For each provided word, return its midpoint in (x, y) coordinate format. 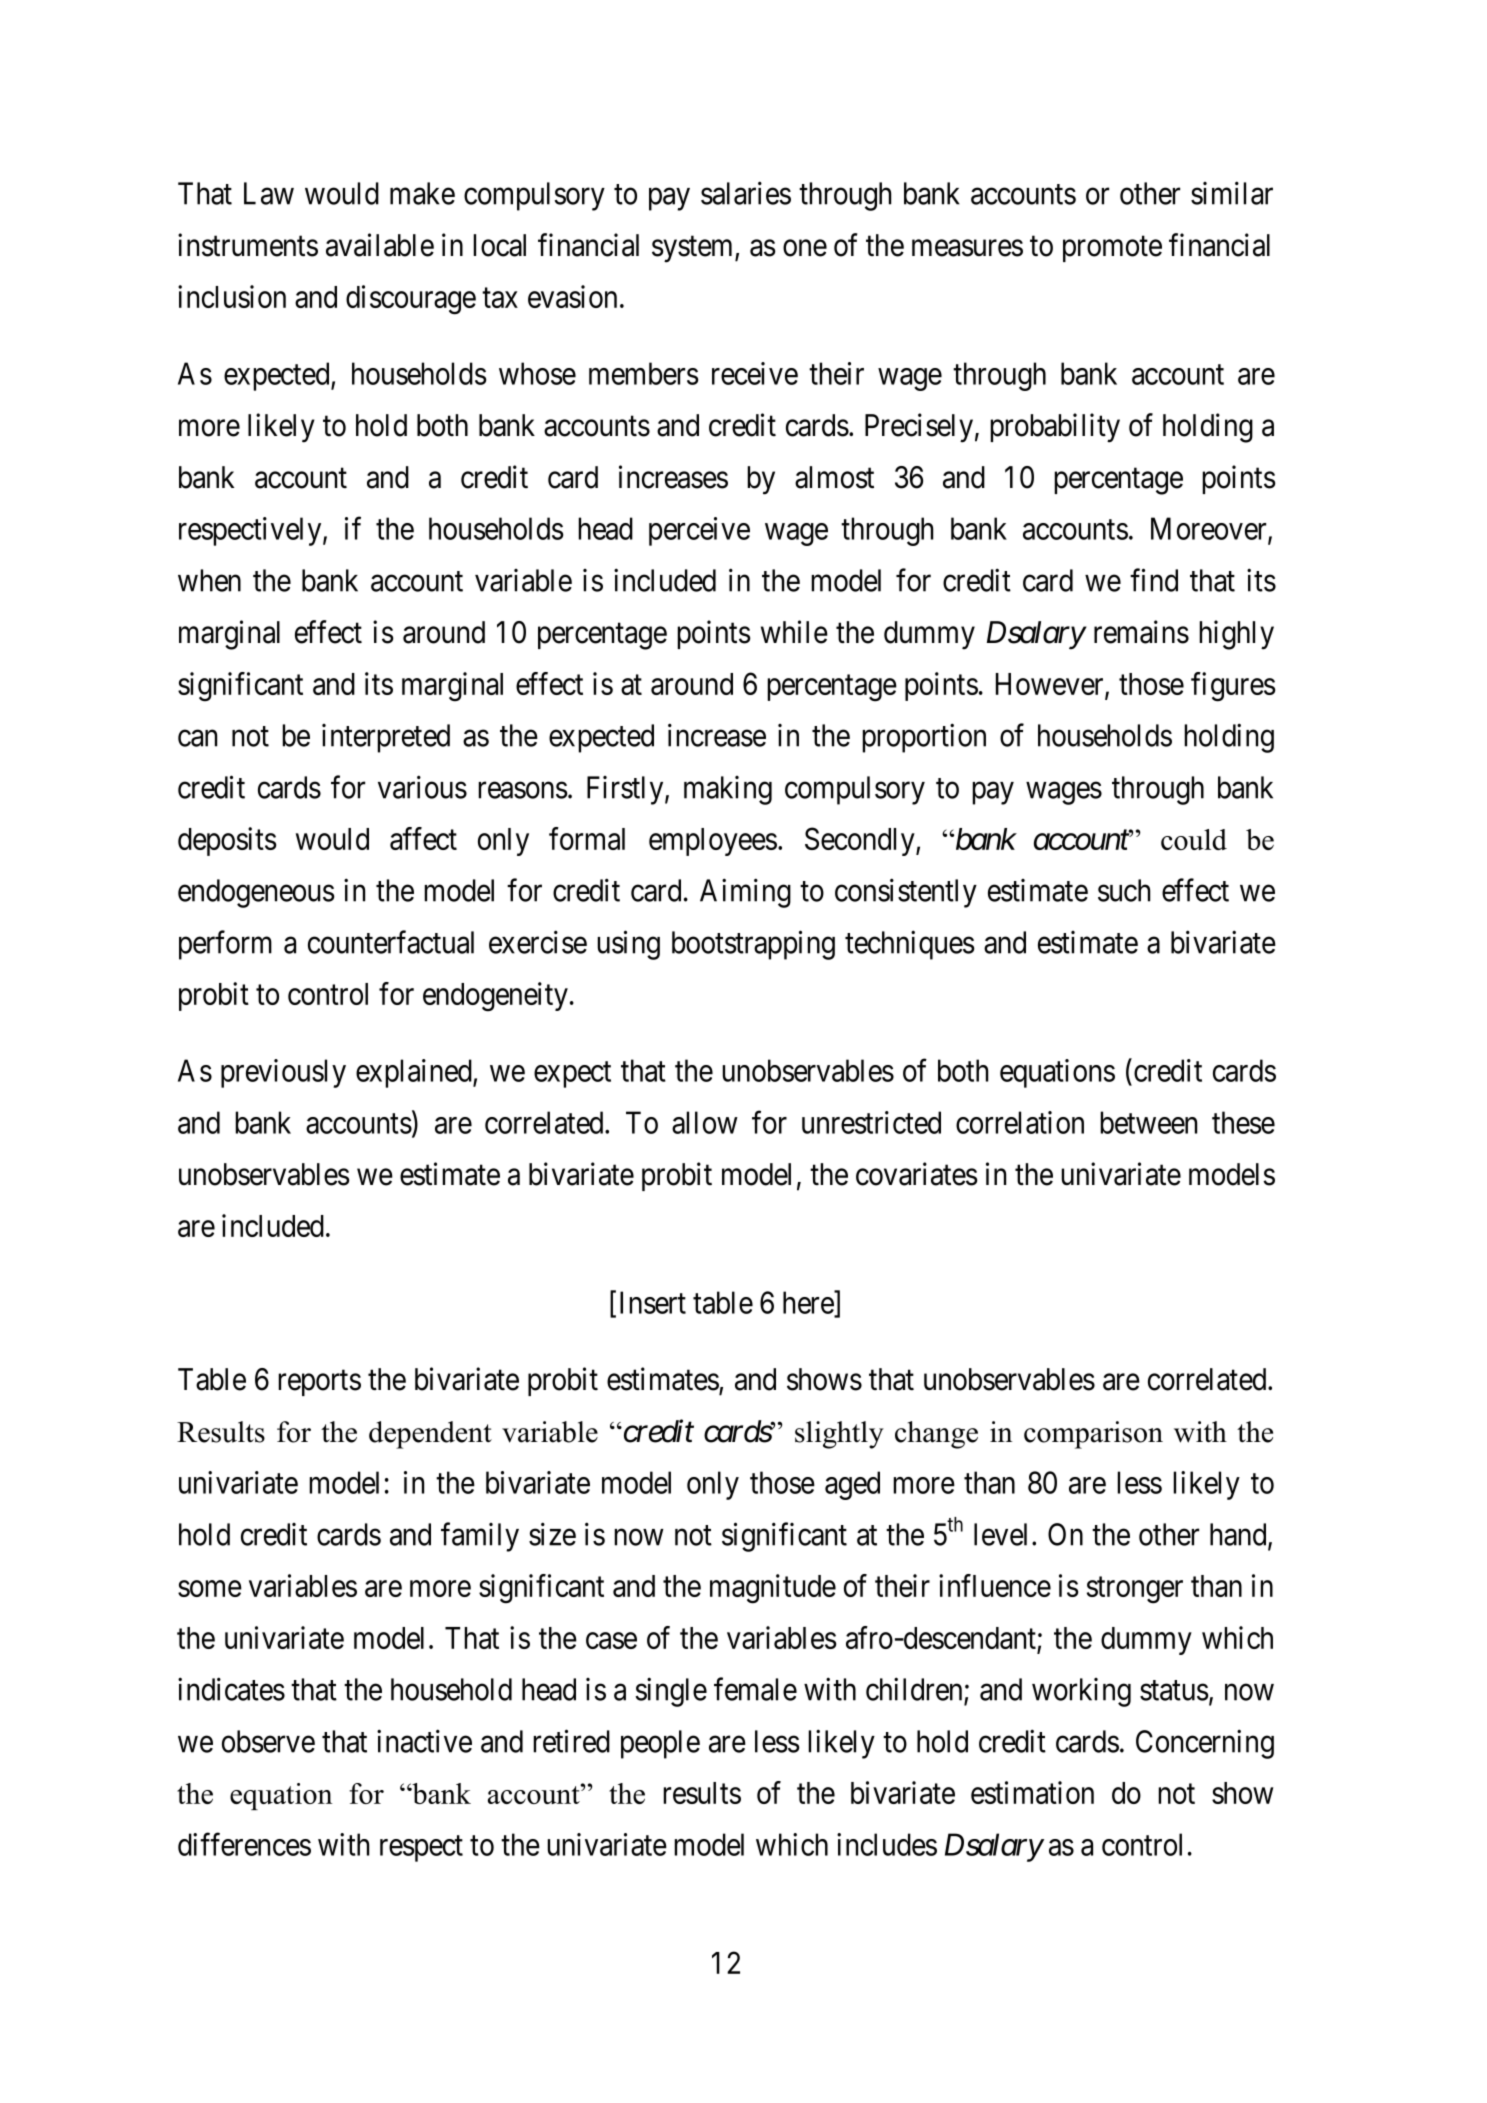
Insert (653, 1302)
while (794, 632)
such (1124, 890)
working (1081, 1692)
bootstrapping (753, 945)
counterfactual (391, 942)
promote (1112, 249)
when (209, 580)
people (660, 1744)
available (380, 245)
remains (1141, 632)
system (694, 249)
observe (268, 1741)
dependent (430, 1435)
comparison (1093, 1435)
